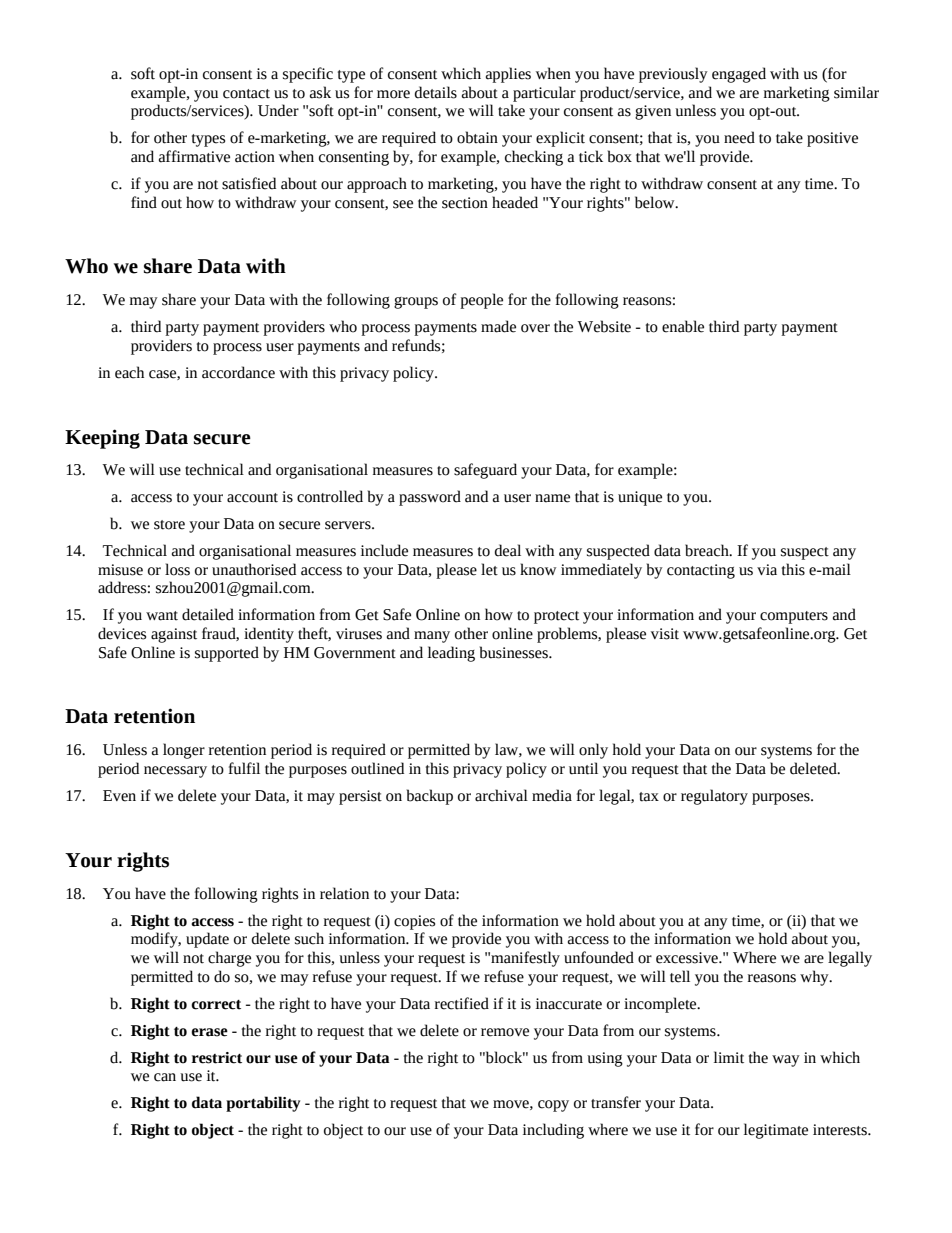 The image size is (952, 1233). What do you see at coordinates (553, 1106) in the screenshot?
I see `copy` at bounding box center [553, 1106].
